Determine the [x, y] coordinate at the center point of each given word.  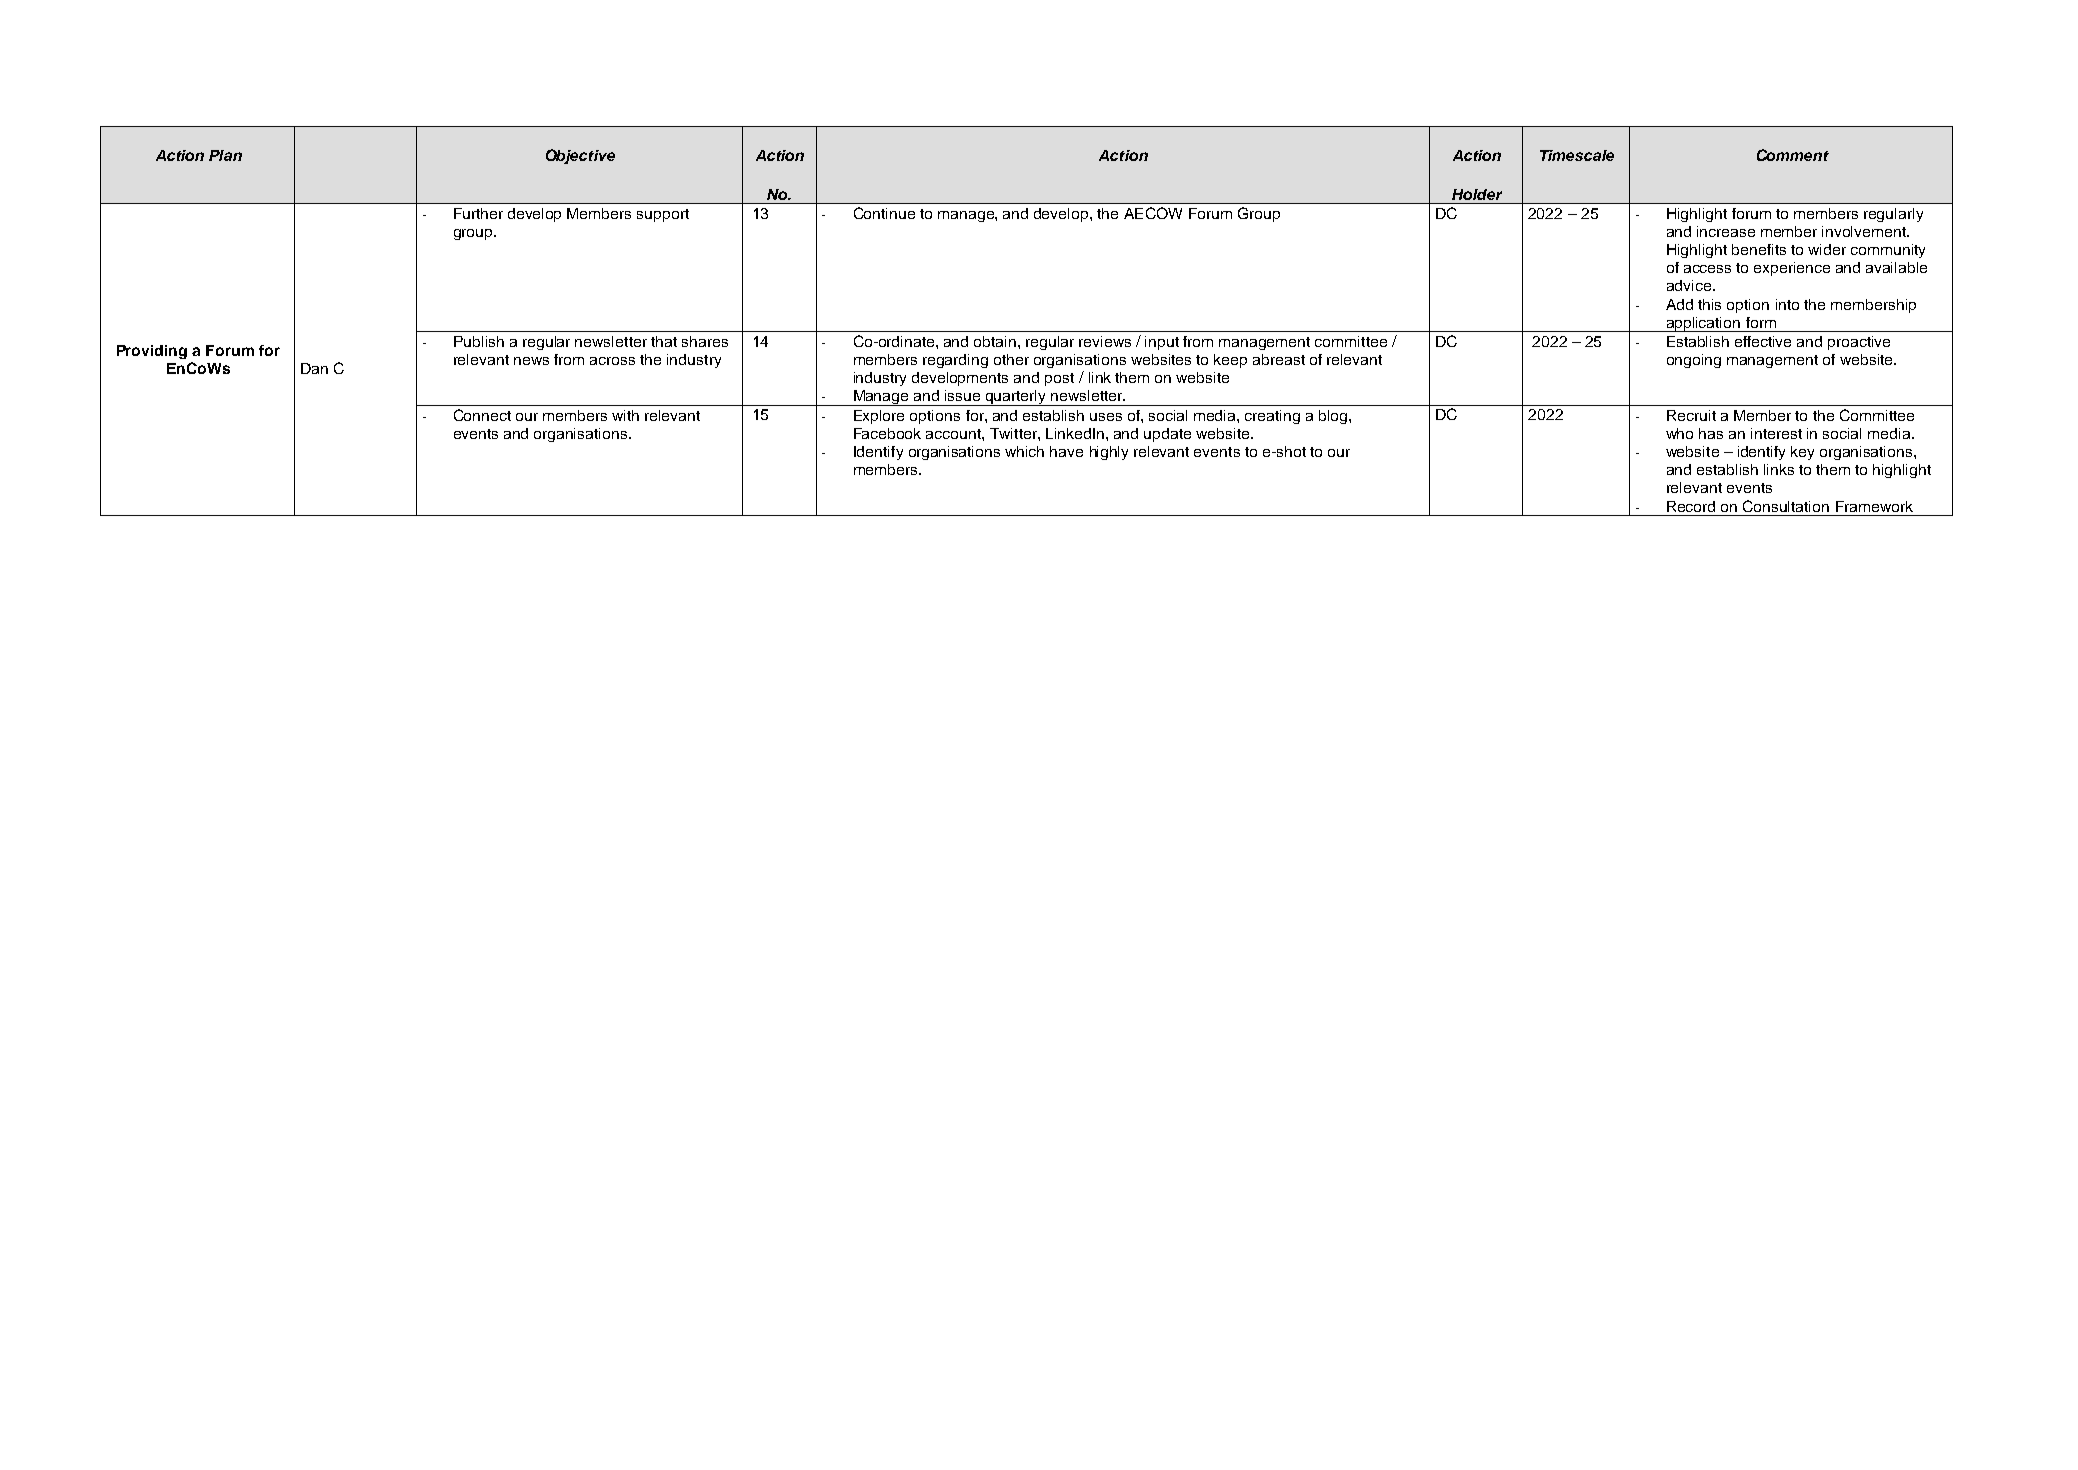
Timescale [1577, 155]
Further [478, 213]
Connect [482, 415]
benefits [1759, 249]
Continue [884, 213]
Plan [225, 155]
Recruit [1691, 415]
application [1703, 324]
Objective [580, 156]
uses [1106, 417]
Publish [479, 341]
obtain [995, 341]
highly [1109, 453]
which [1024, 451]
